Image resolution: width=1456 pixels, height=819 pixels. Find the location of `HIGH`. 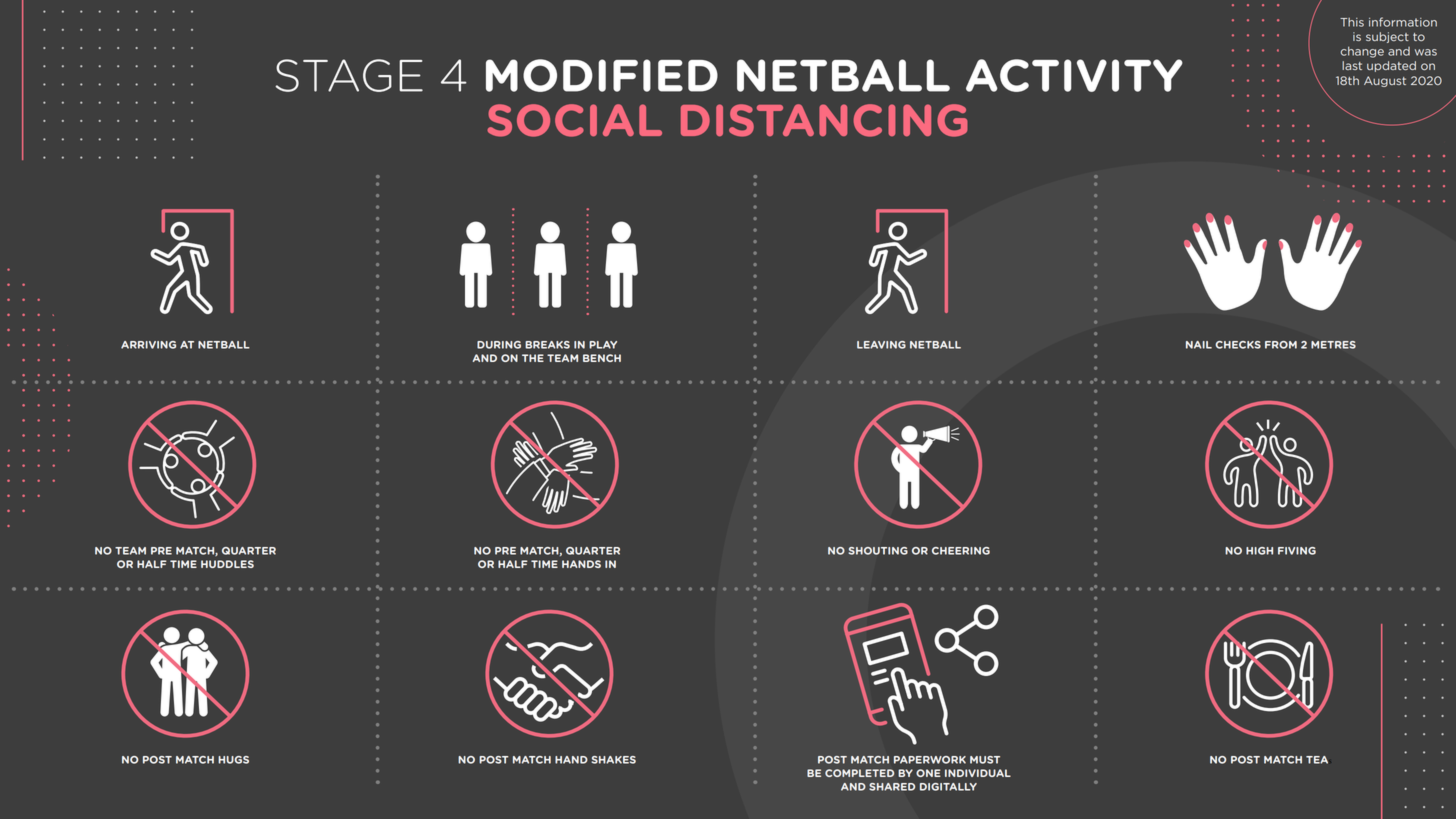

HIGH is located at coordinates (1259, 551).
